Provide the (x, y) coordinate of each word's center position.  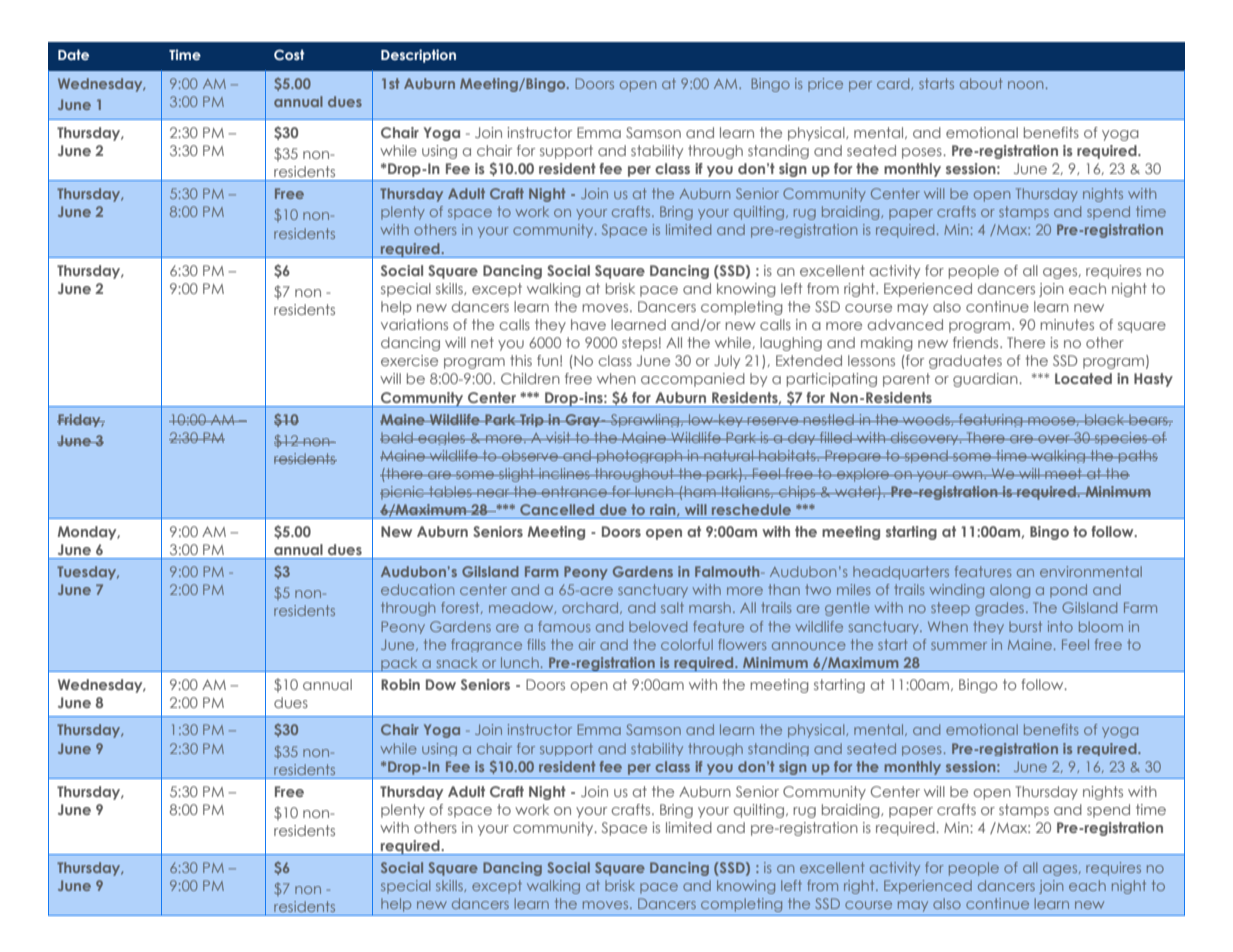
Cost (289, 54)
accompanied (693, 380)
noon (1025, 85)
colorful (687, 644)
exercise (409, 360)
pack (399, 664)
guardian (986, 380)
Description (418, 56)
